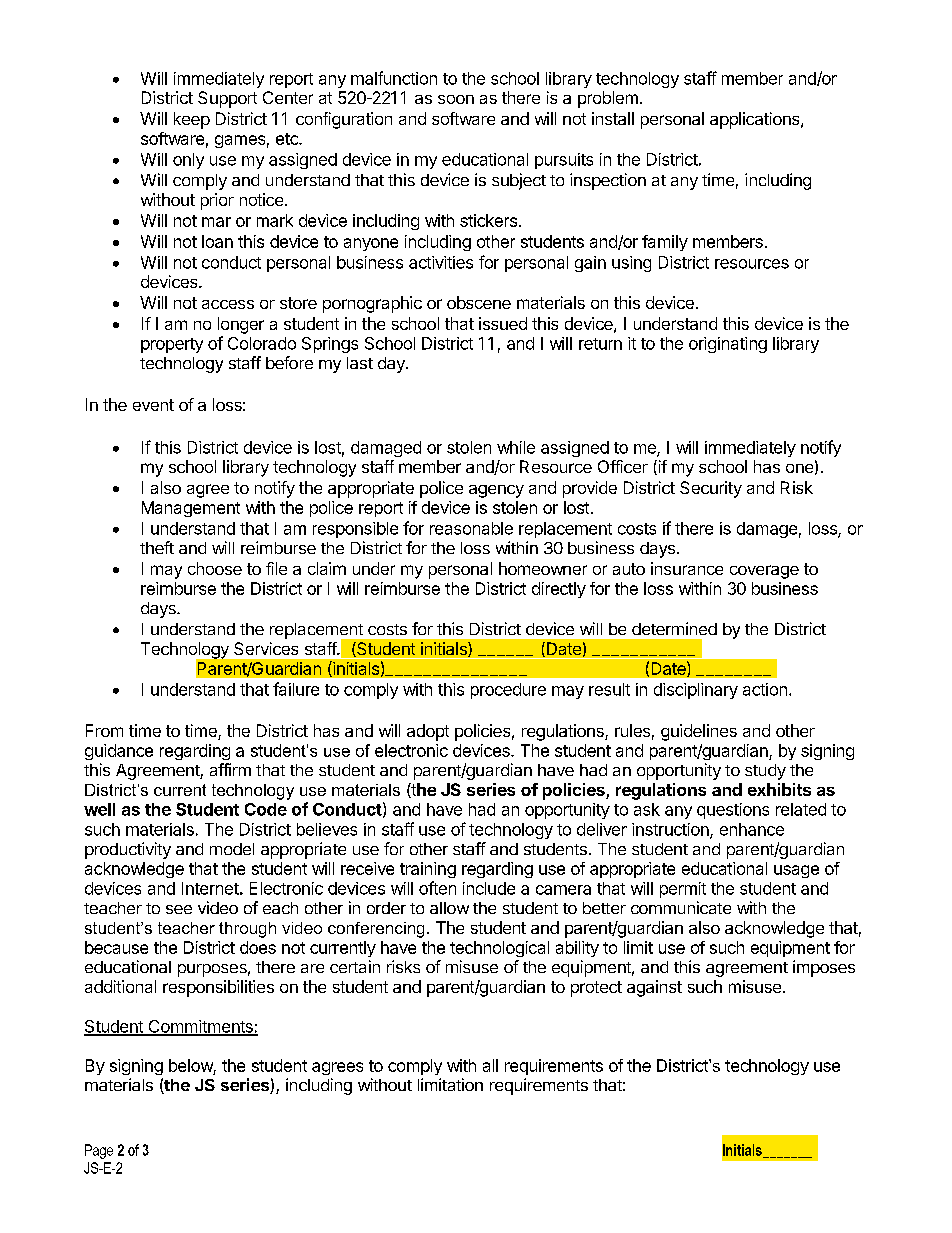  I want to click on applications, so click(756, 120).
